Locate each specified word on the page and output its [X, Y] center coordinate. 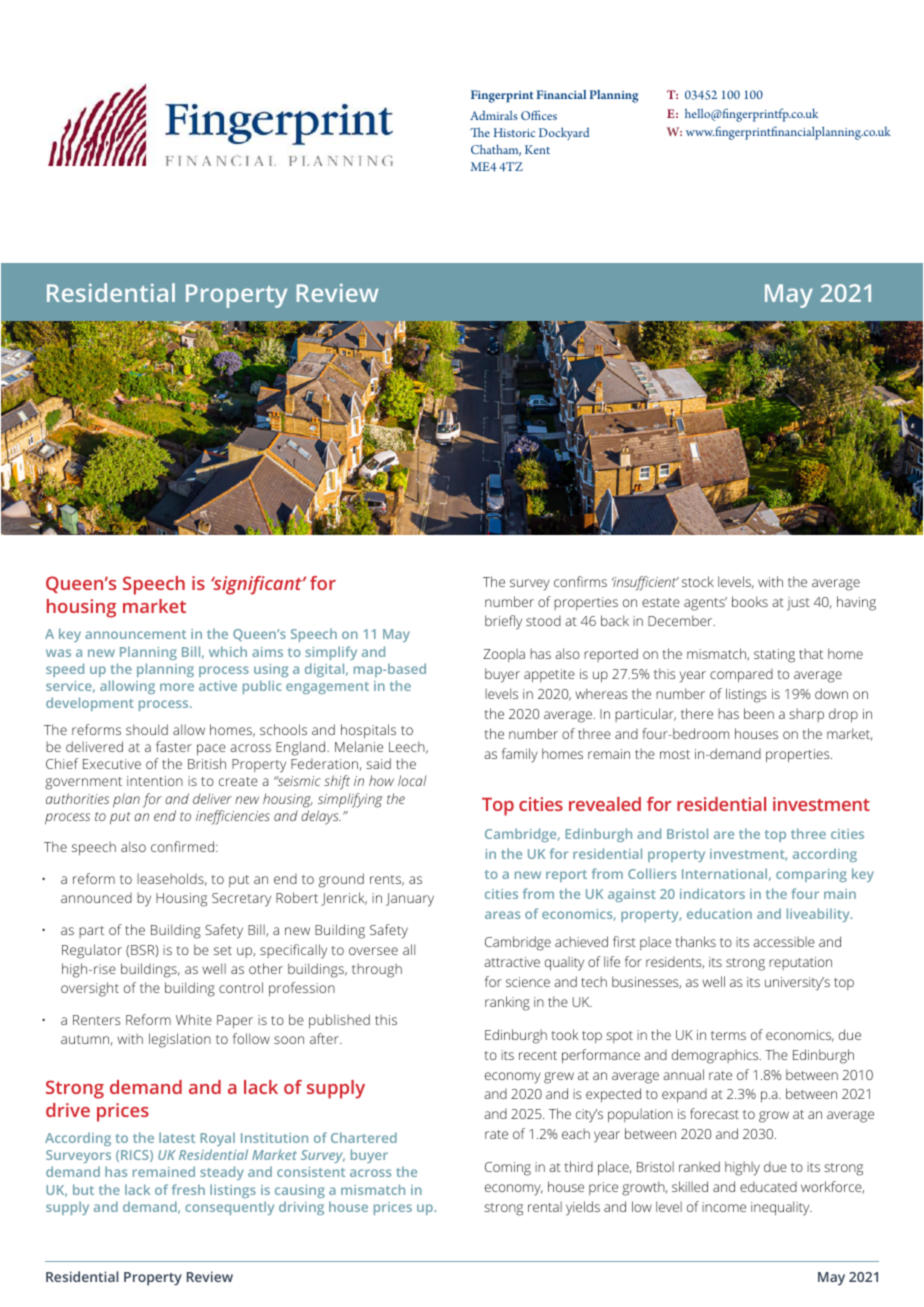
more [177, 687]
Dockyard [564, 133]
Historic [514, 132]
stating [774, 656]
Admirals [494, 115]
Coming [508, 1169]
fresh [188, 1189]
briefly [503, 622]
